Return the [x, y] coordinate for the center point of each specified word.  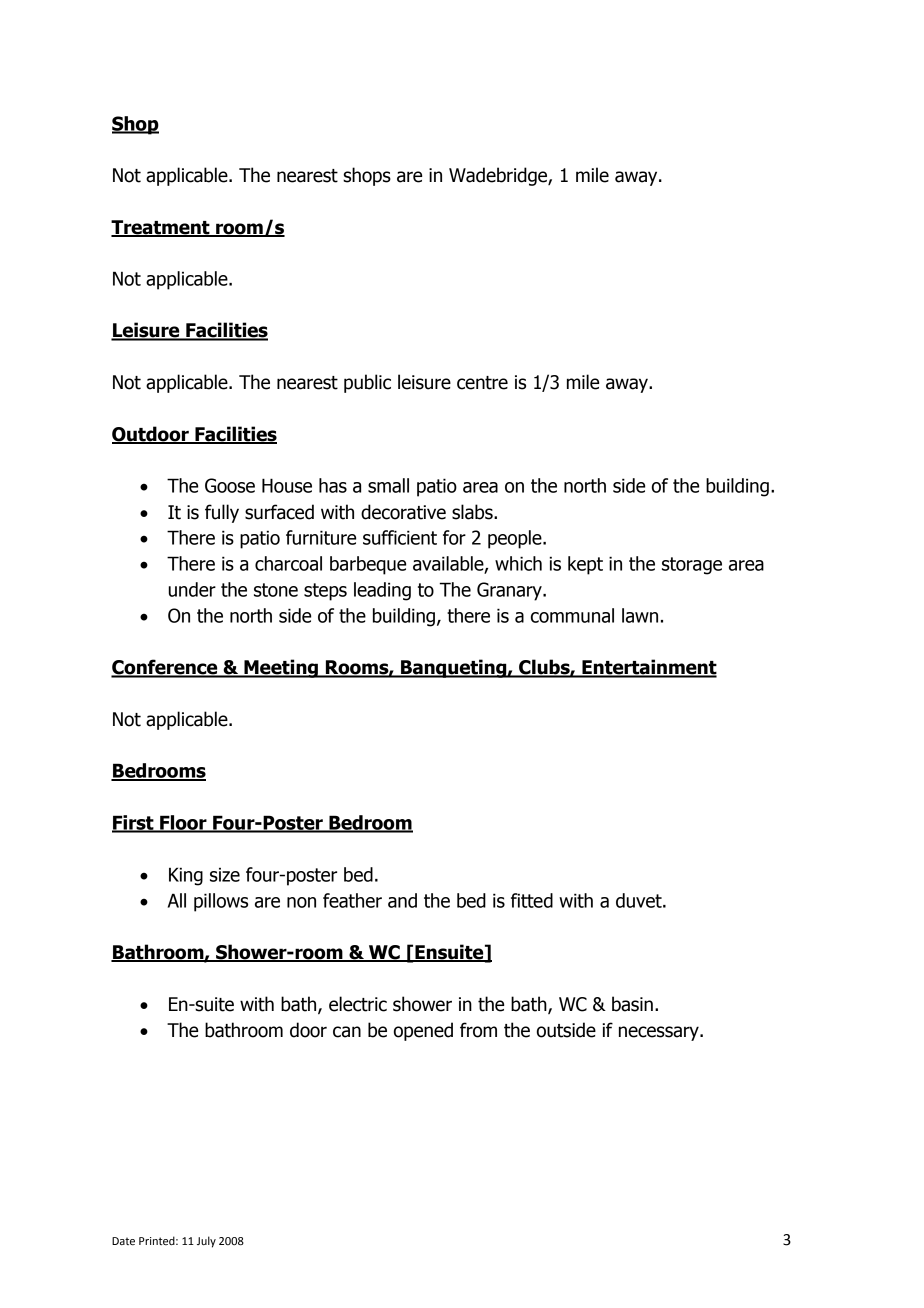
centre [482, 383]
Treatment [161, 228]
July [206, 1242]
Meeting [281, 668]
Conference [165, 668]
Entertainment [648, 668]
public [367, 383]
